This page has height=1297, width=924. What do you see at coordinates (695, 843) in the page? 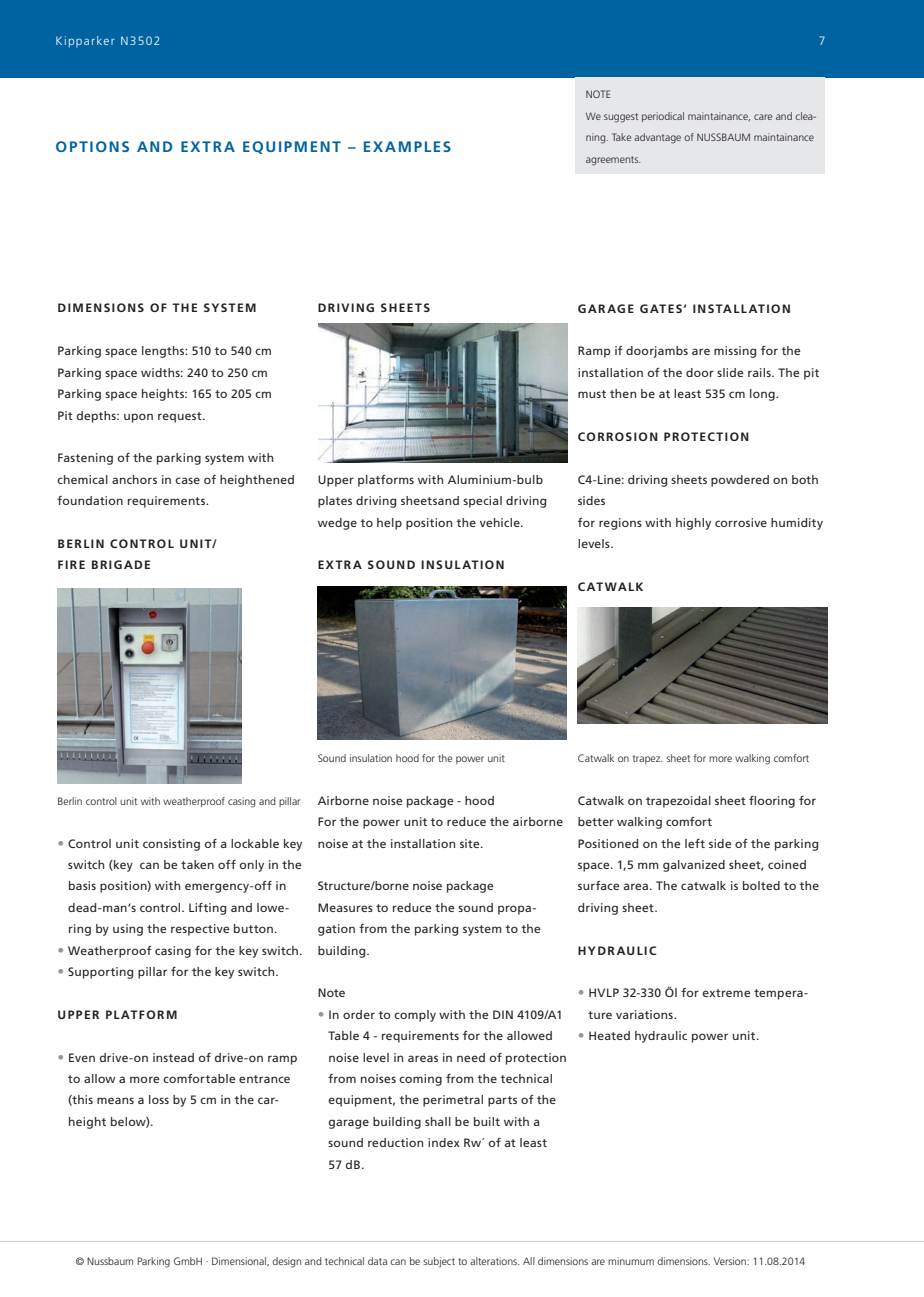
I see `left` at bounding box center [695, 843].
